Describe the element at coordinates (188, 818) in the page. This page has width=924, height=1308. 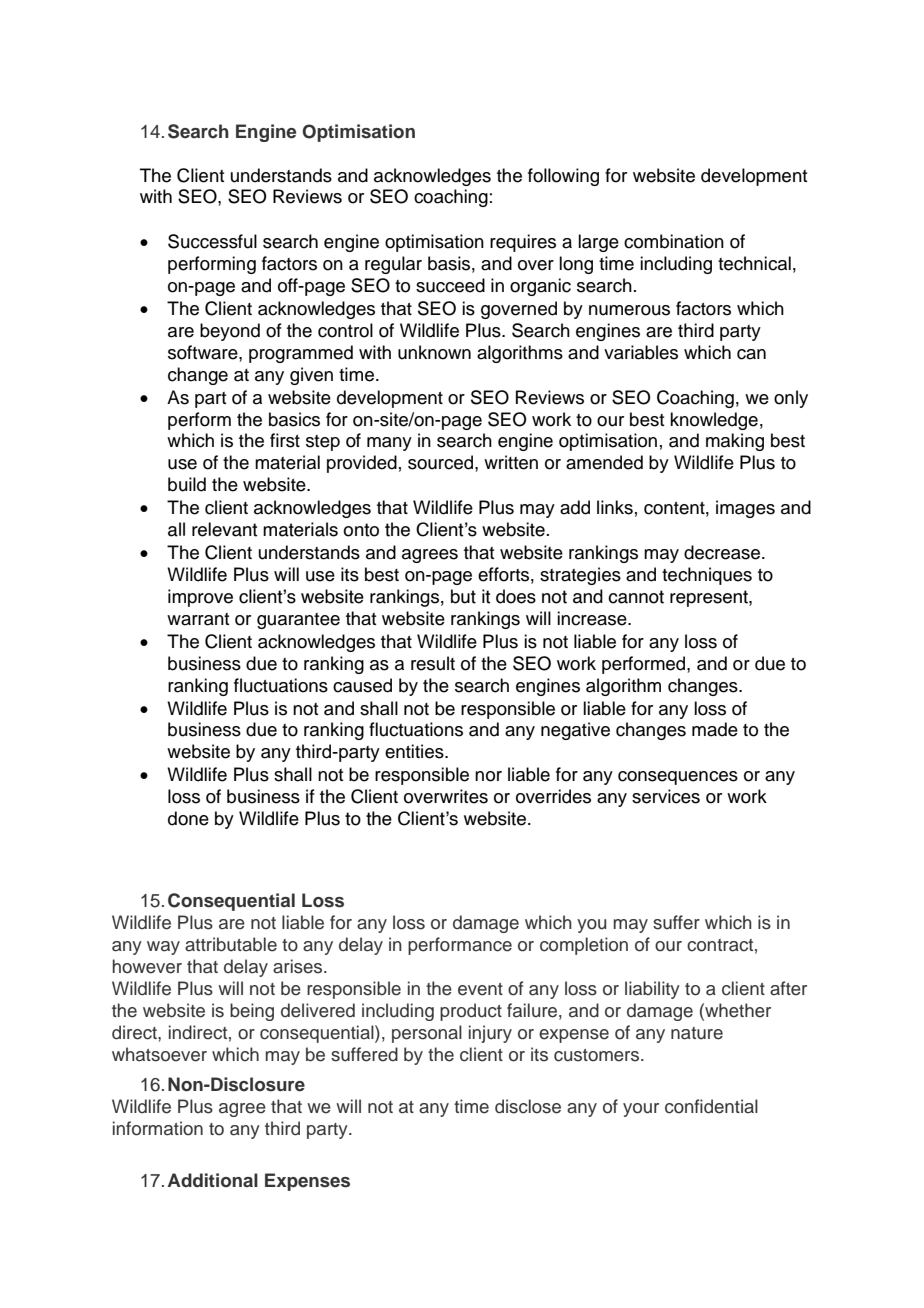
I see `done` at that location.
